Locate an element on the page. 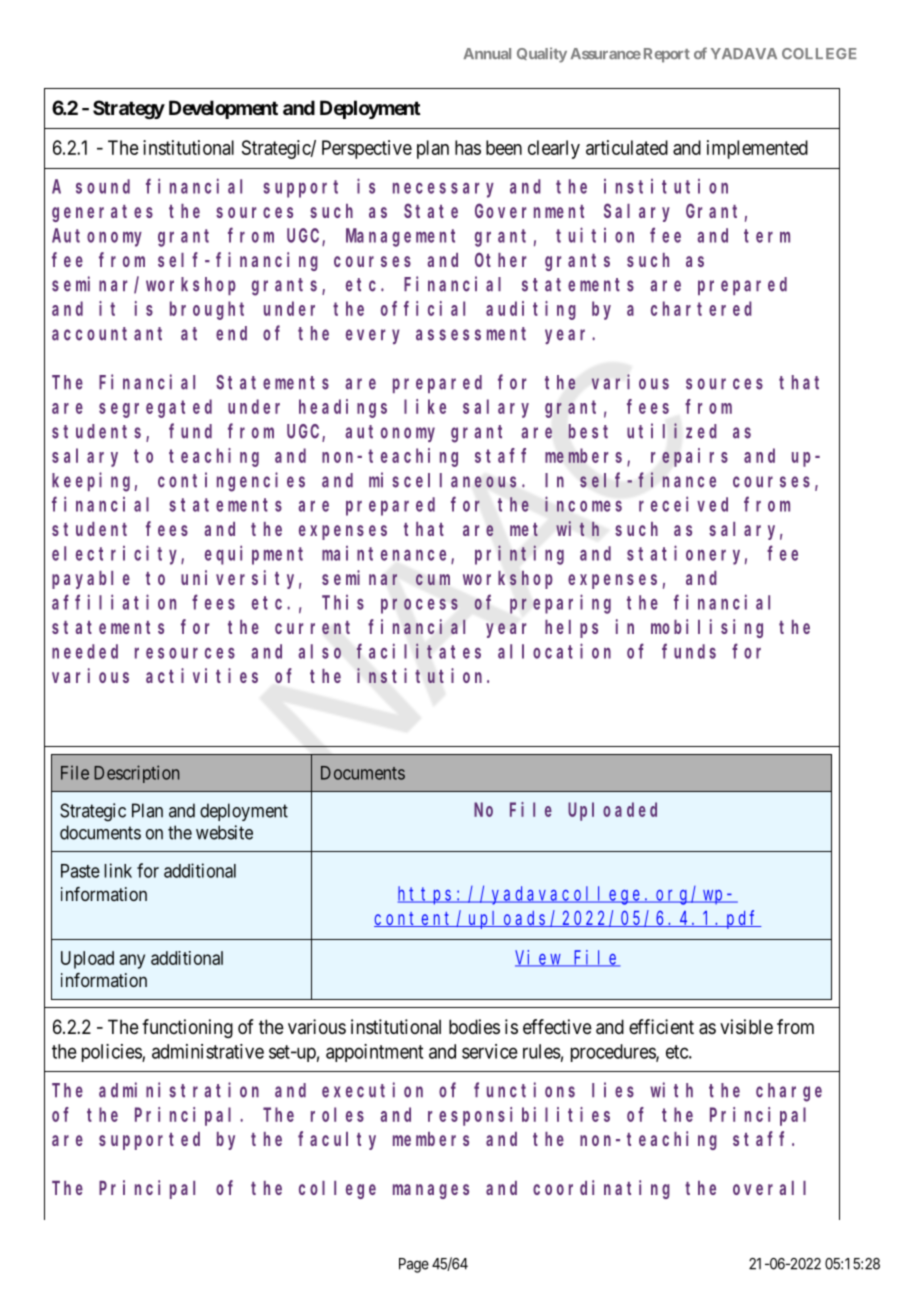  Report is located at coordinates (667, 55).
